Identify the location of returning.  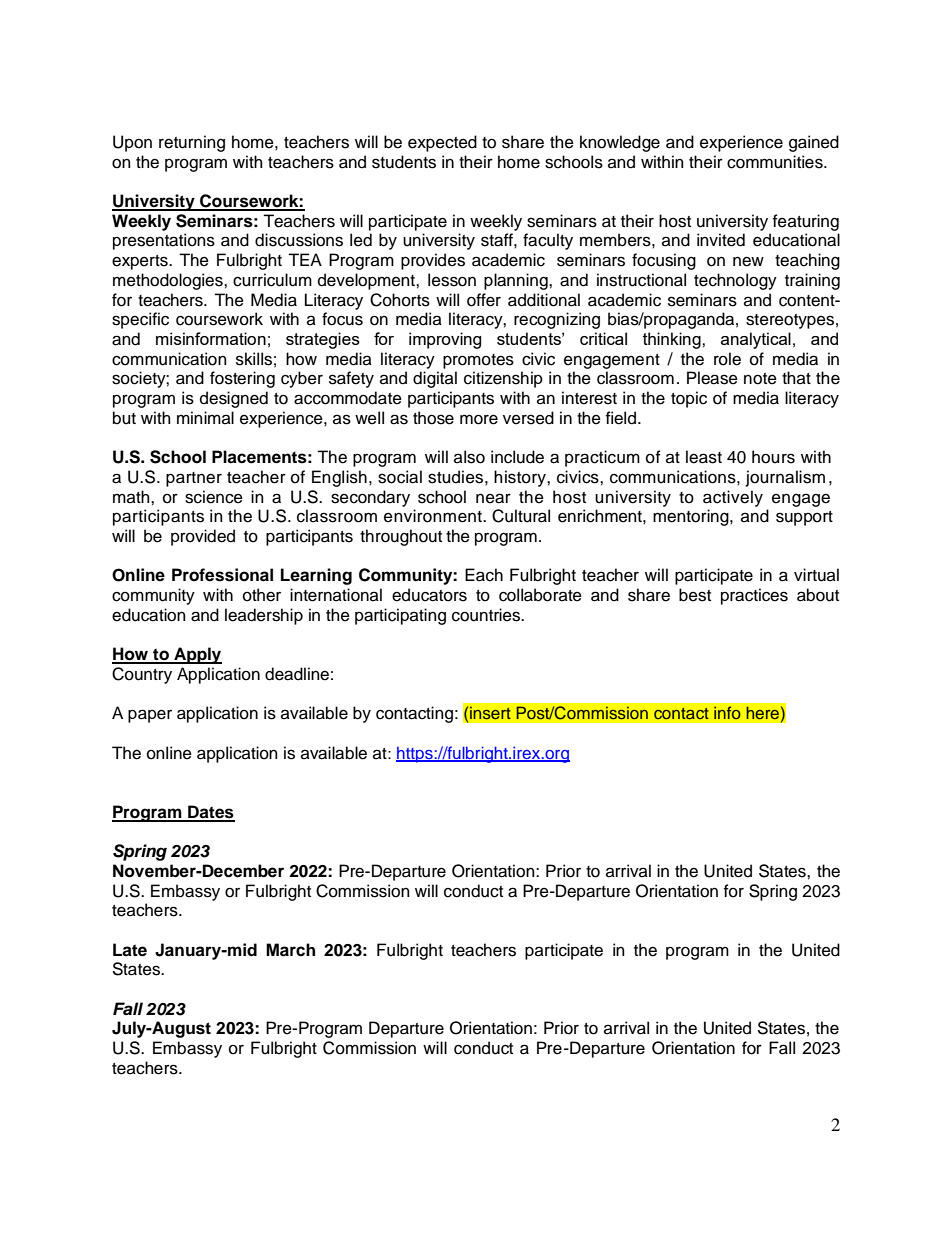
(192, 143).
